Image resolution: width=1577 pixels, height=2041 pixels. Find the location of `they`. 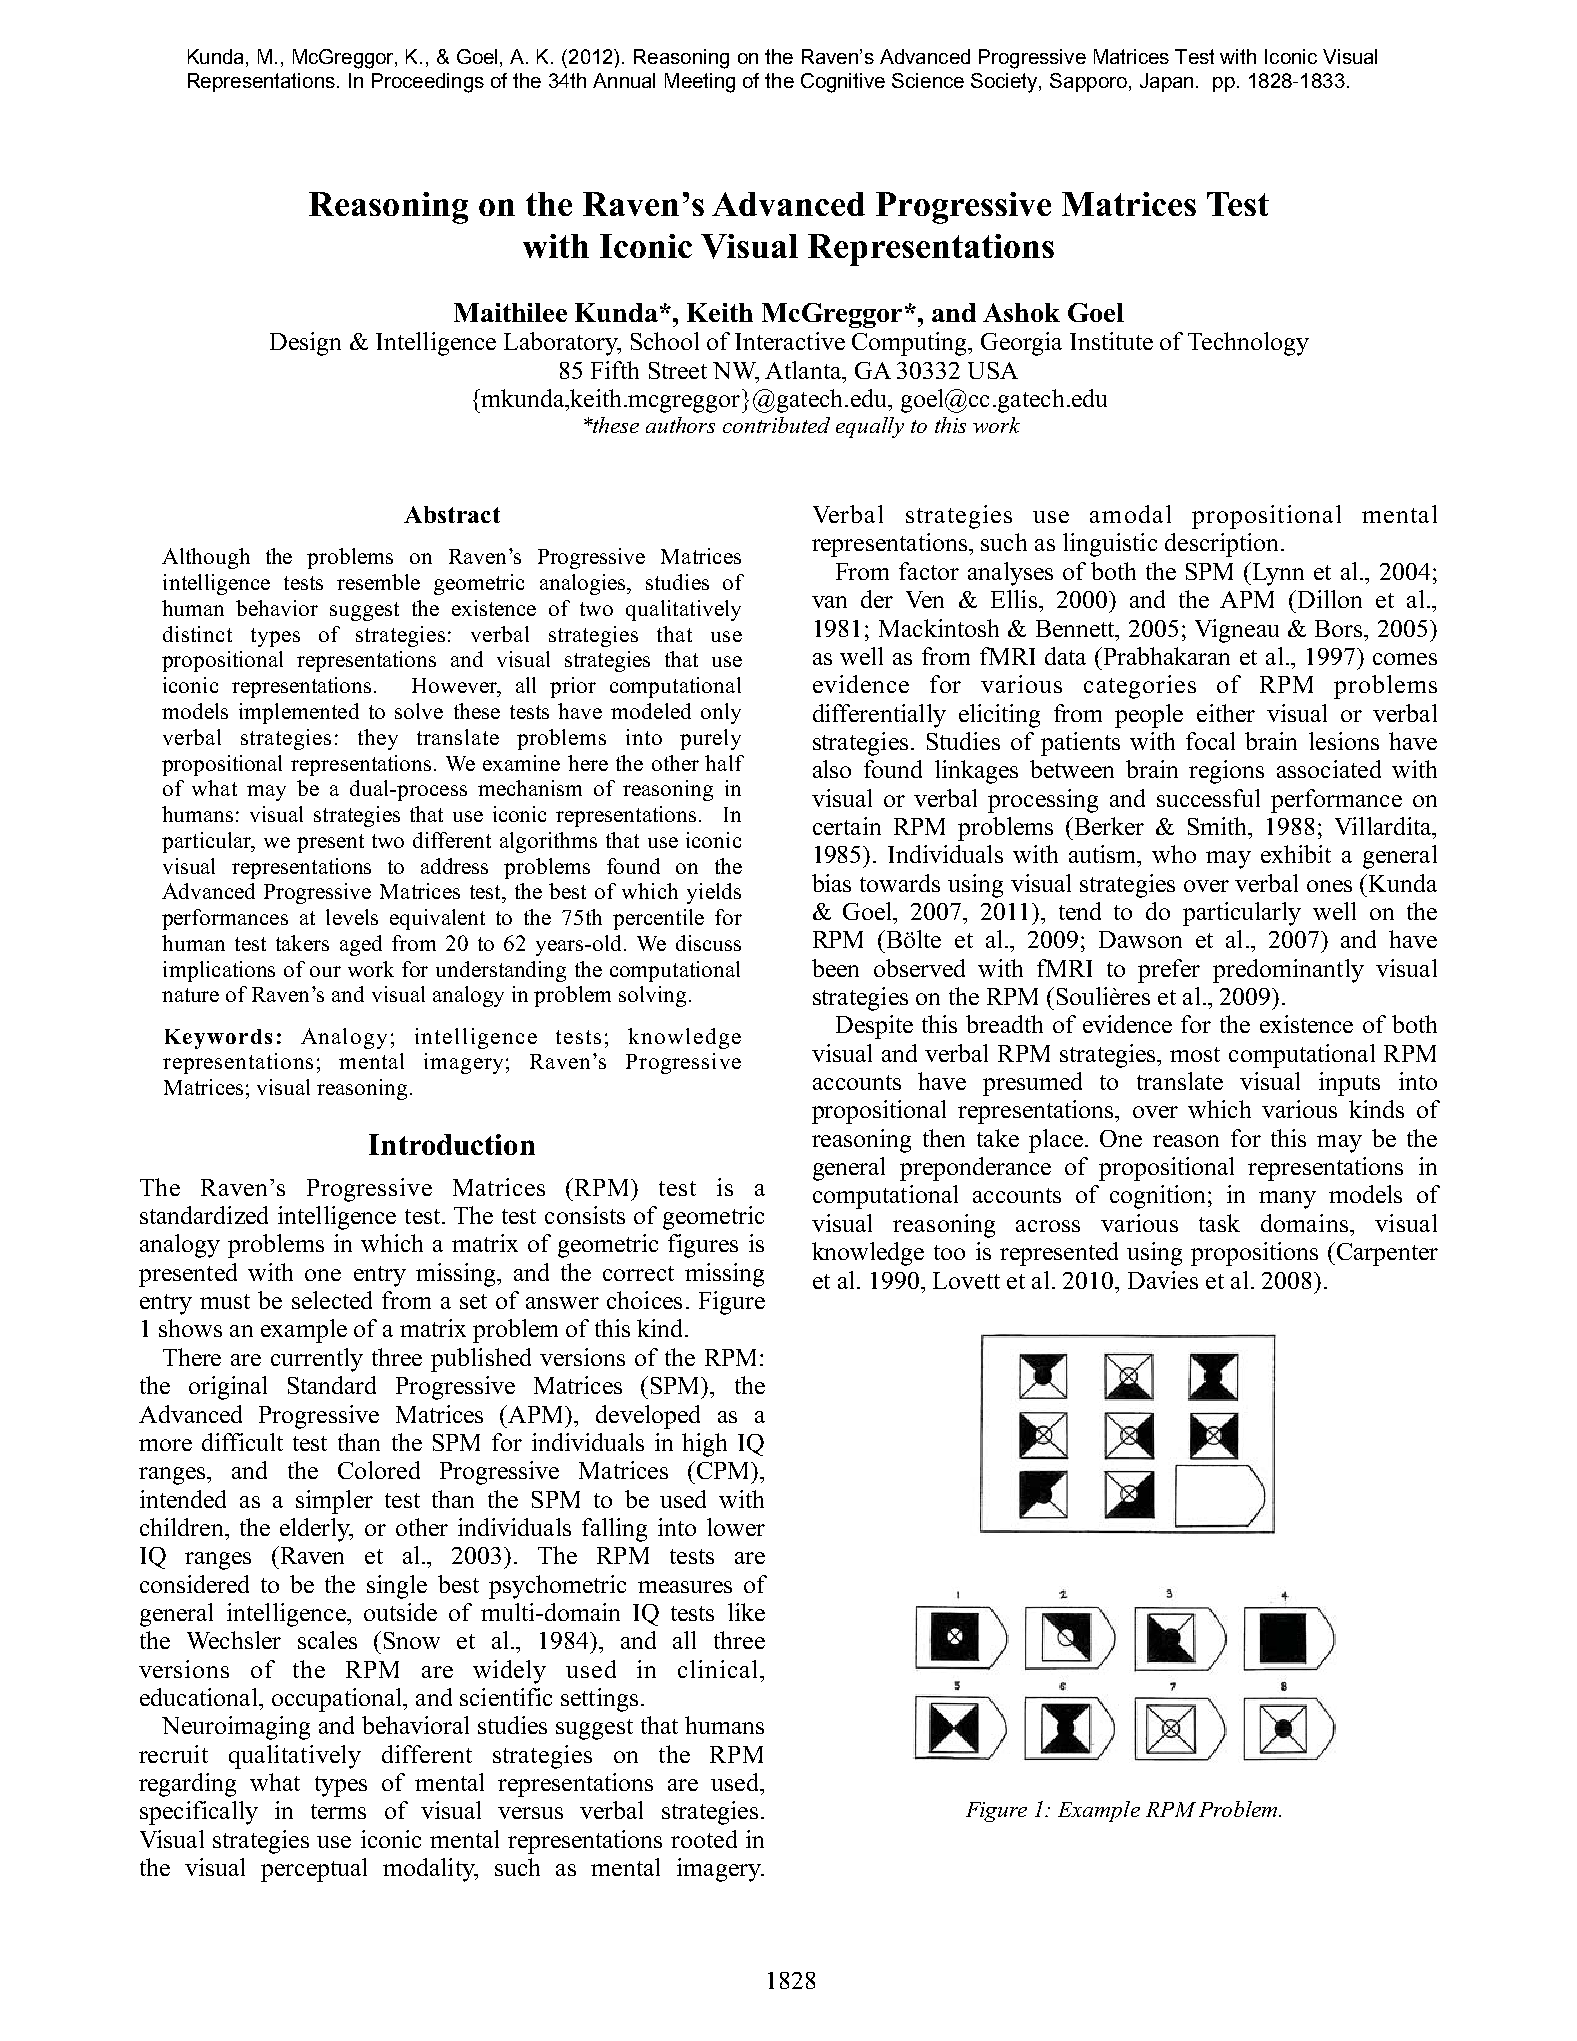

they is located at coordinates (378, 739).
